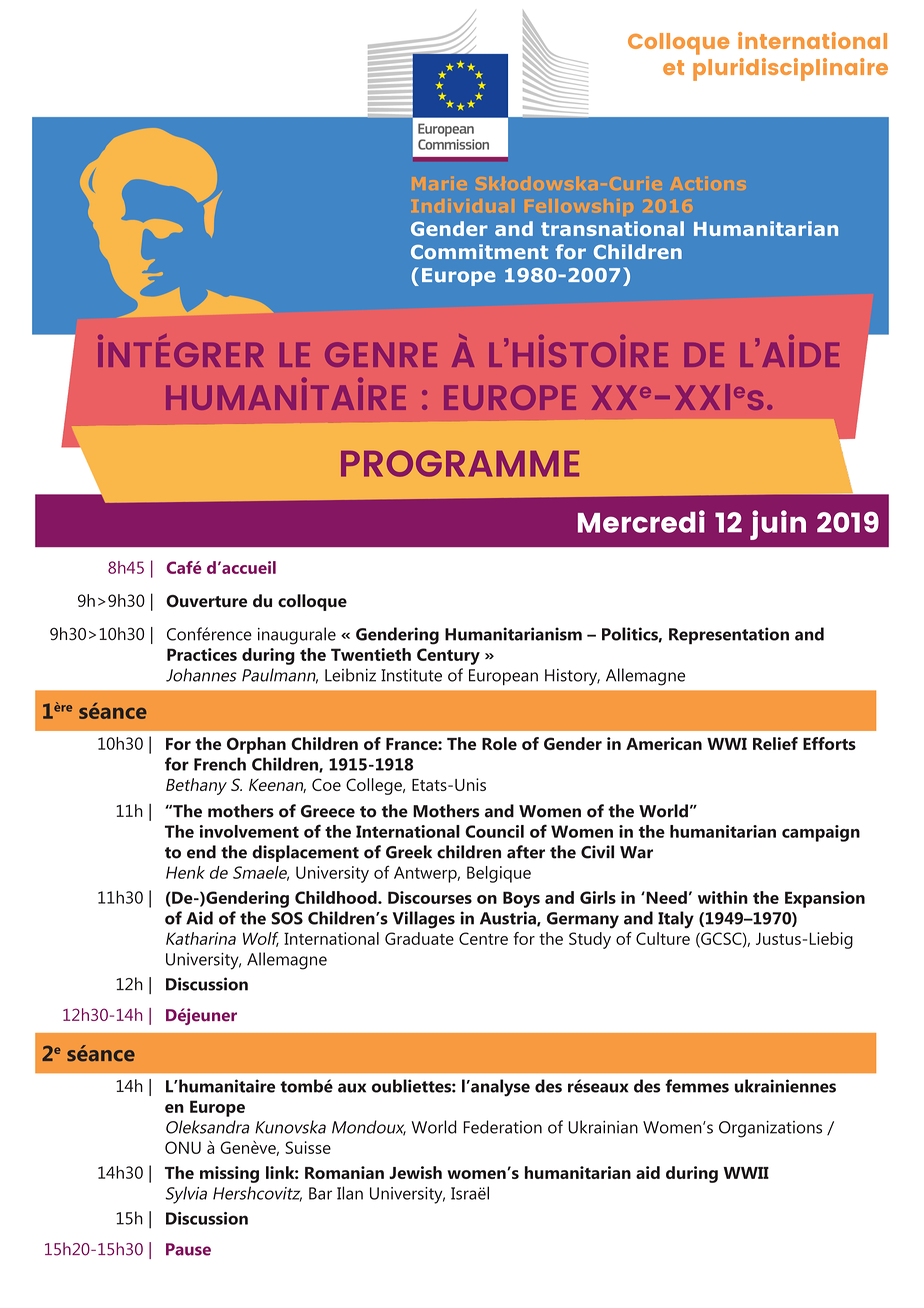 The height and width of the screenshot is (1308, 924). I want to click on transnational, so click(612, 228).
